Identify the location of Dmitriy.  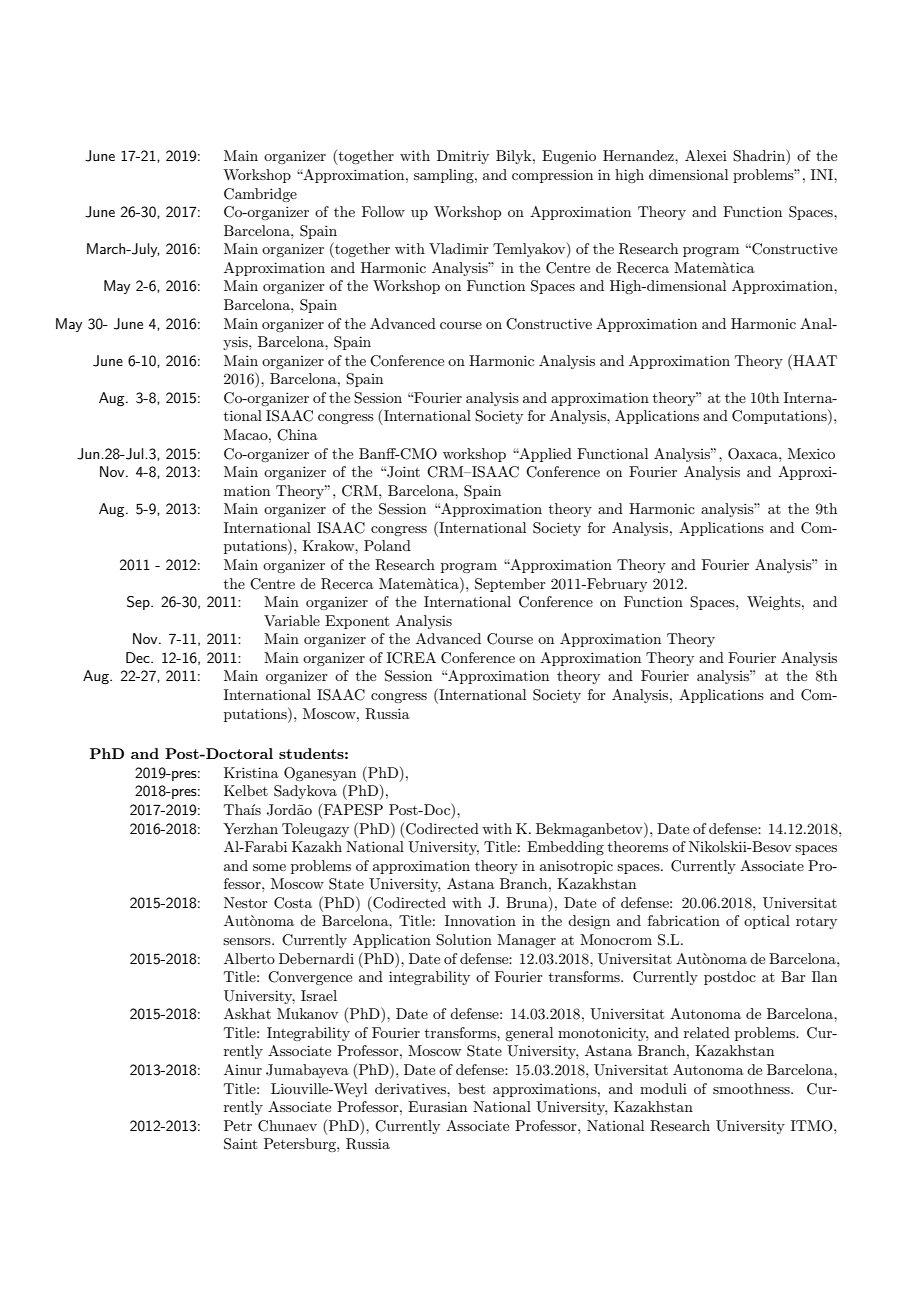
(463, 157).
